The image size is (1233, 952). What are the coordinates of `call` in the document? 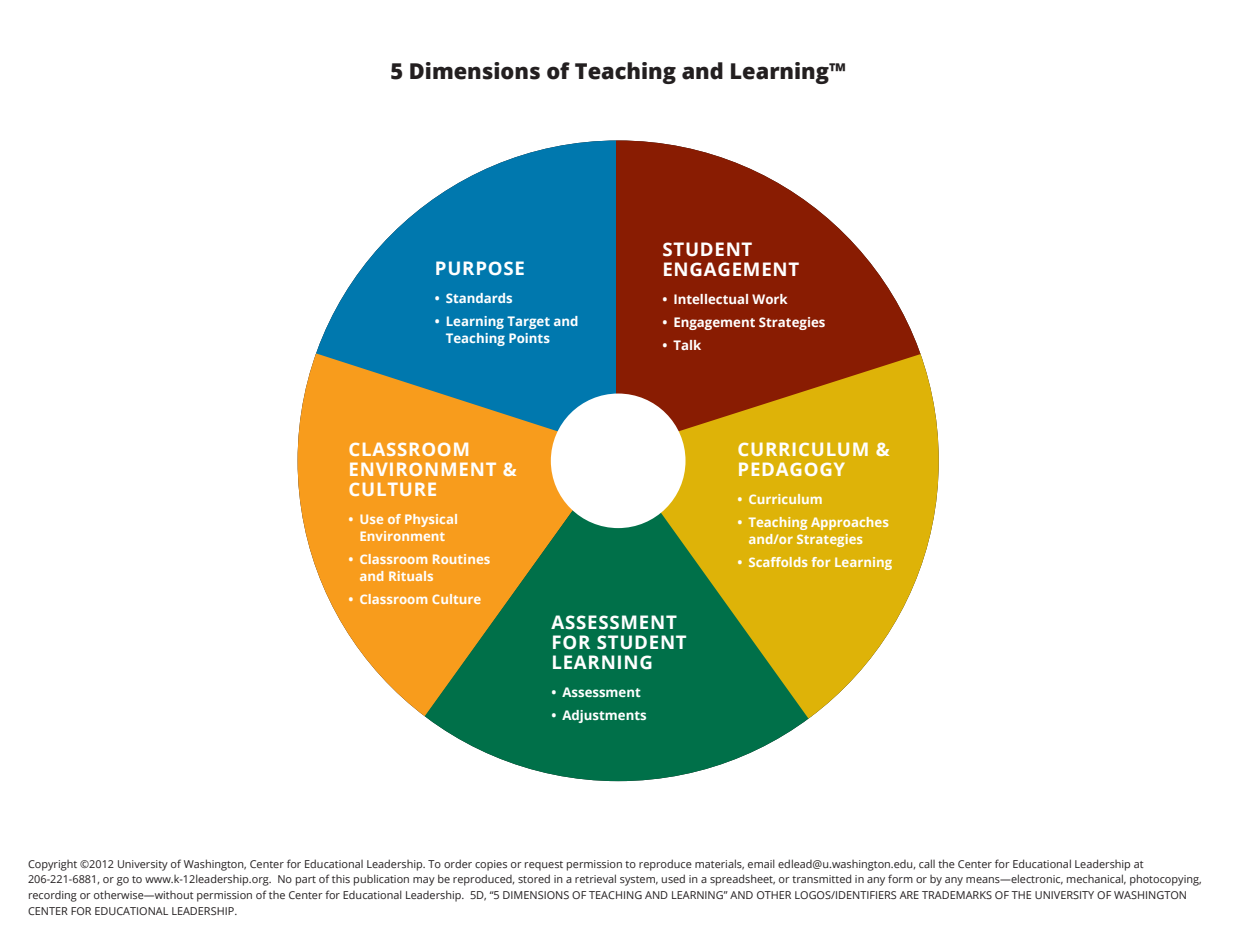 It's located at (927, 863).
